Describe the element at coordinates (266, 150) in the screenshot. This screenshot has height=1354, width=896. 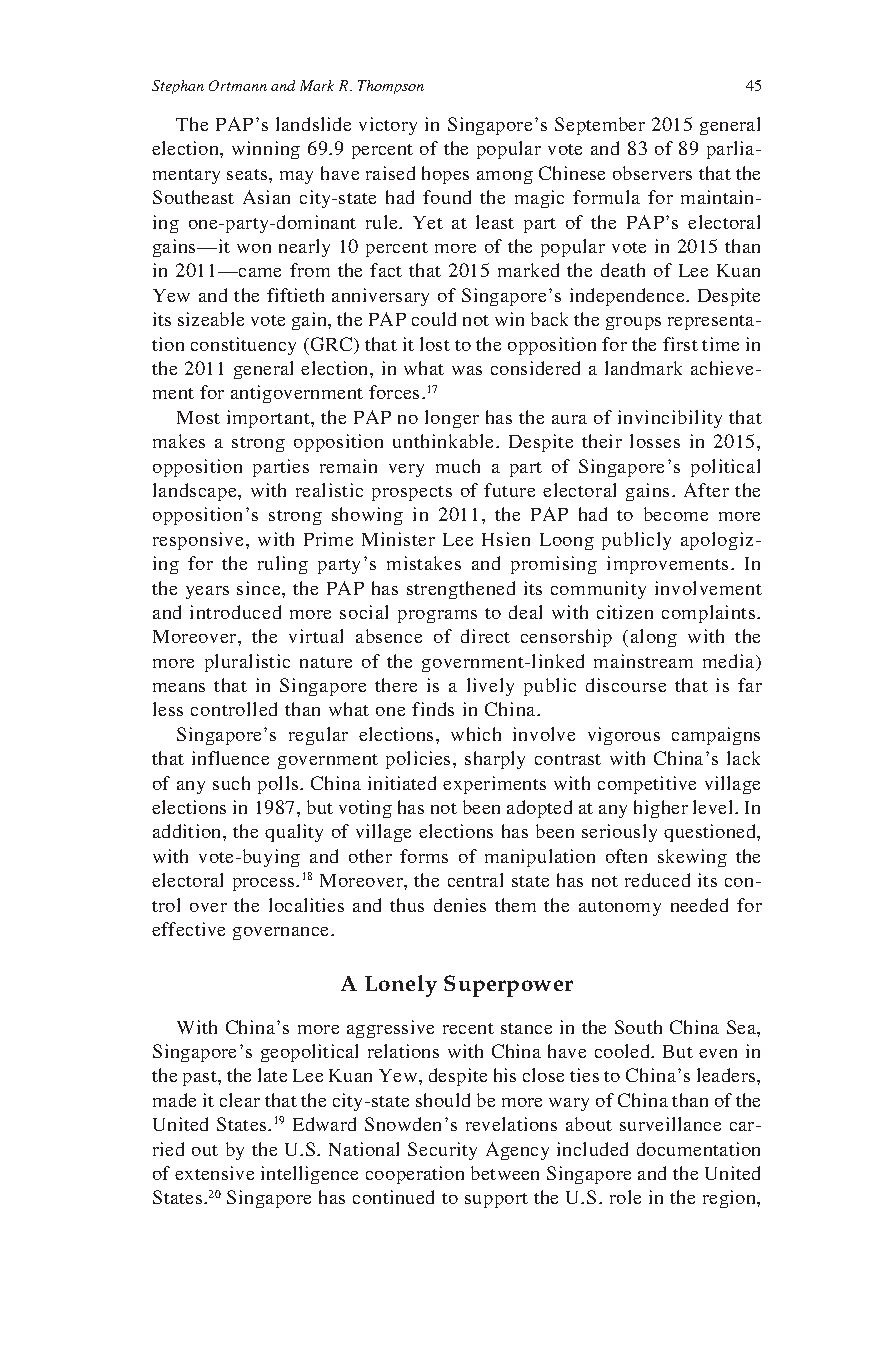
I see `winning` at that location.
